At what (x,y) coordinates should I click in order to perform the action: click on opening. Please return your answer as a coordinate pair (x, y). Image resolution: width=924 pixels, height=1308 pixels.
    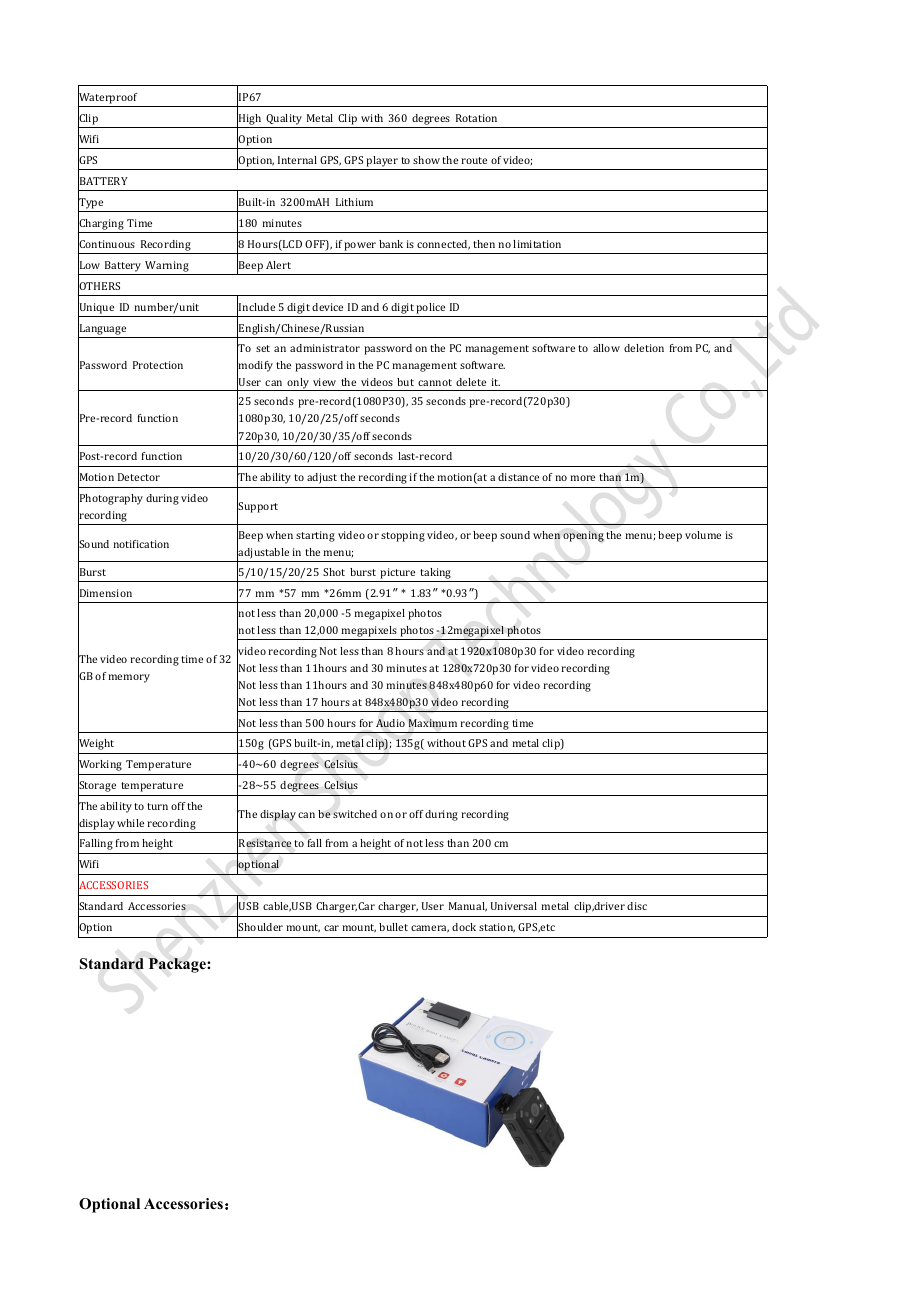
    Looking at the image, I should click on (583, 536).
